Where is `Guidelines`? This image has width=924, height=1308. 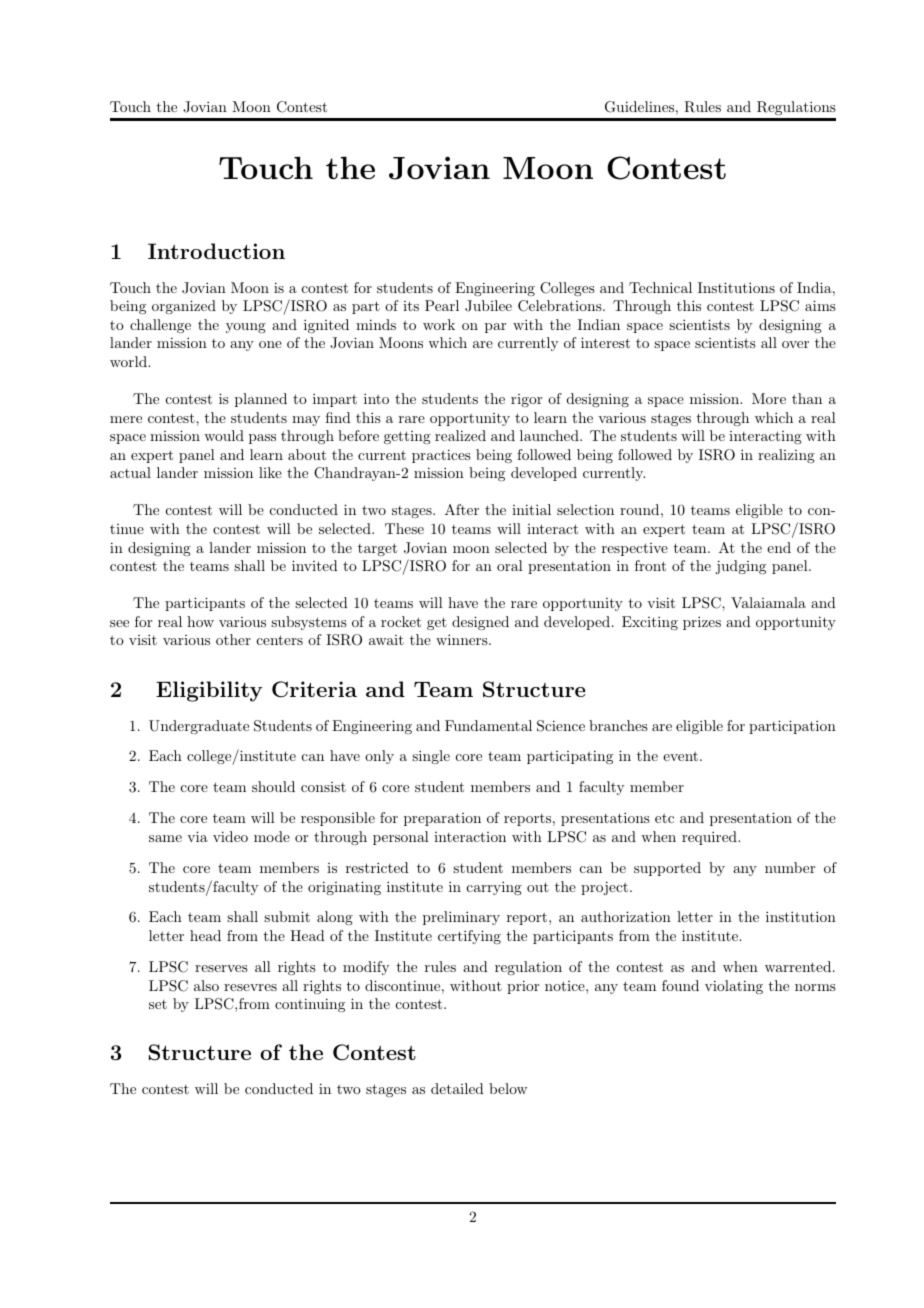
Guidelines is located at coordinates (639, 107).
